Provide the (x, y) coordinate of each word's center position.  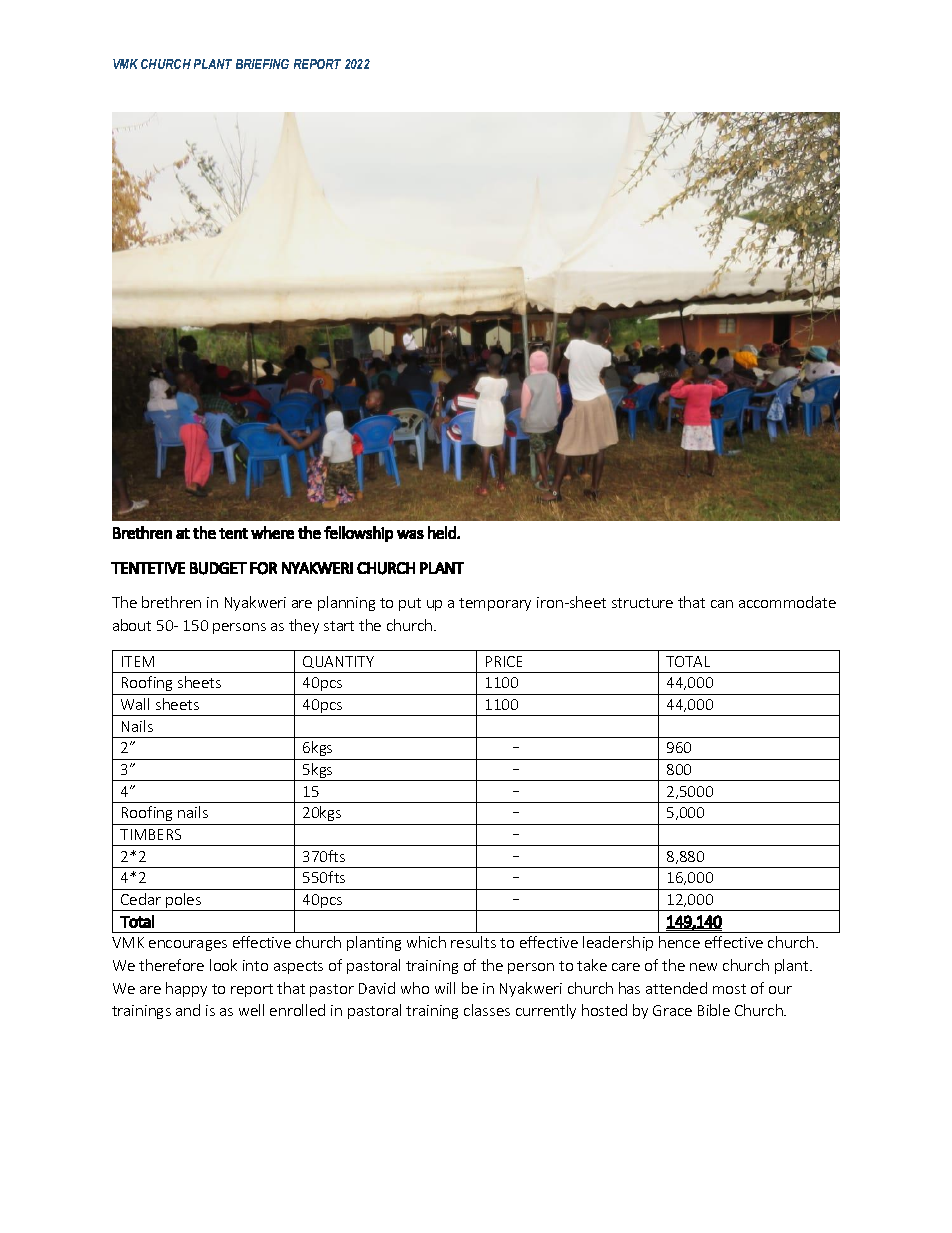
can (722, 604)
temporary (495, 604)
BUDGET (218, 568)
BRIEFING (262, 64)
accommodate (787, 602)
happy (186, 989)
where (272, 532)
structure (642, 603)
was (410, 534)
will (445, 988)
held (443, 532)
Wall (135, 704)
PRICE (504, 661)
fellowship (358, 534)
